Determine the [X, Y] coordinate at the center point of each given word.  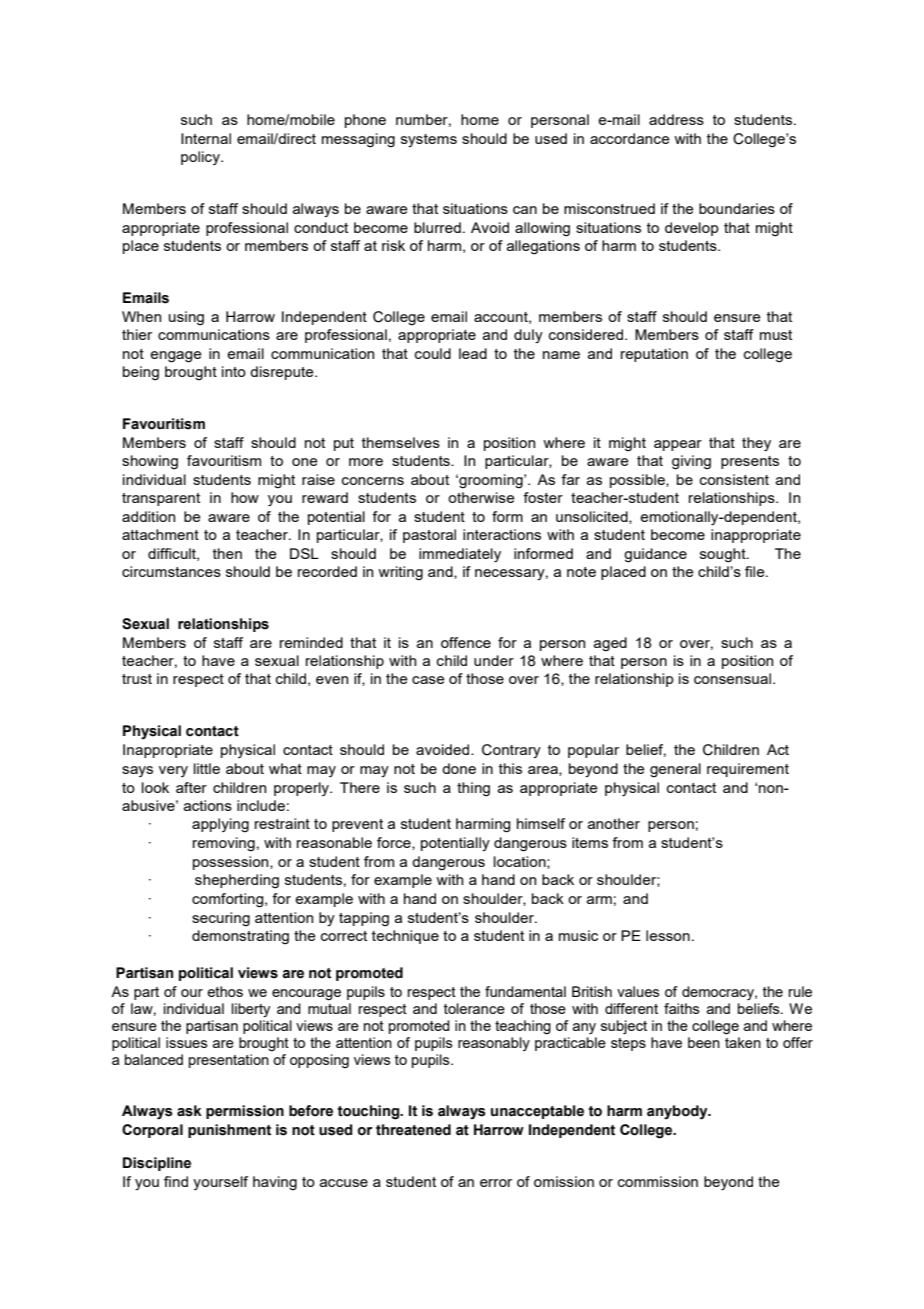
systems [429, 140]
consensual [732, 678]
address [676, 119]
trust [137, 679]
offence [466, 642]
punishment [229, 1131]
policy [201, 158]
